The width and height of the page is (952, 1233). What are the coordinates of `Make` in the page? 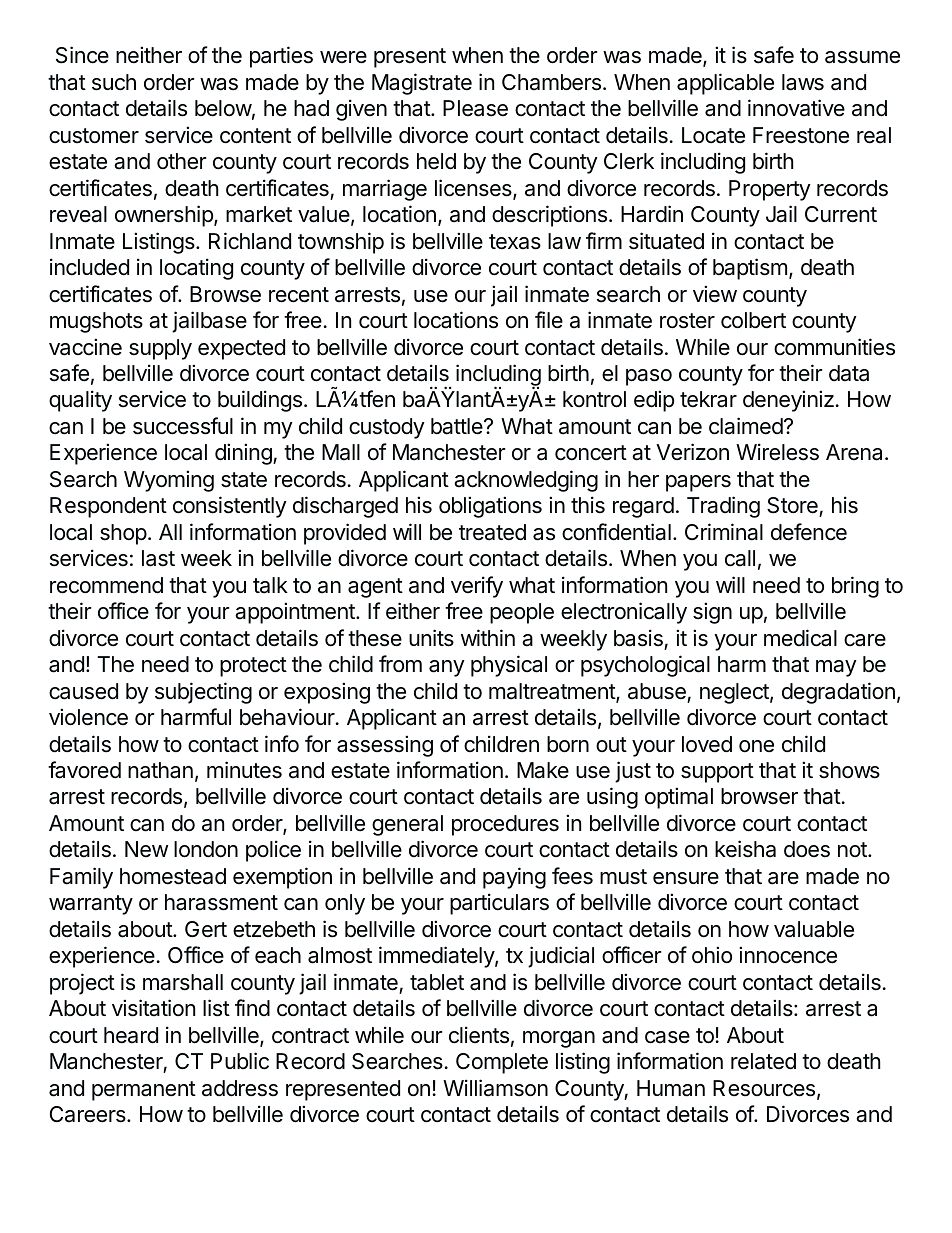 It's located at (543, 770).
